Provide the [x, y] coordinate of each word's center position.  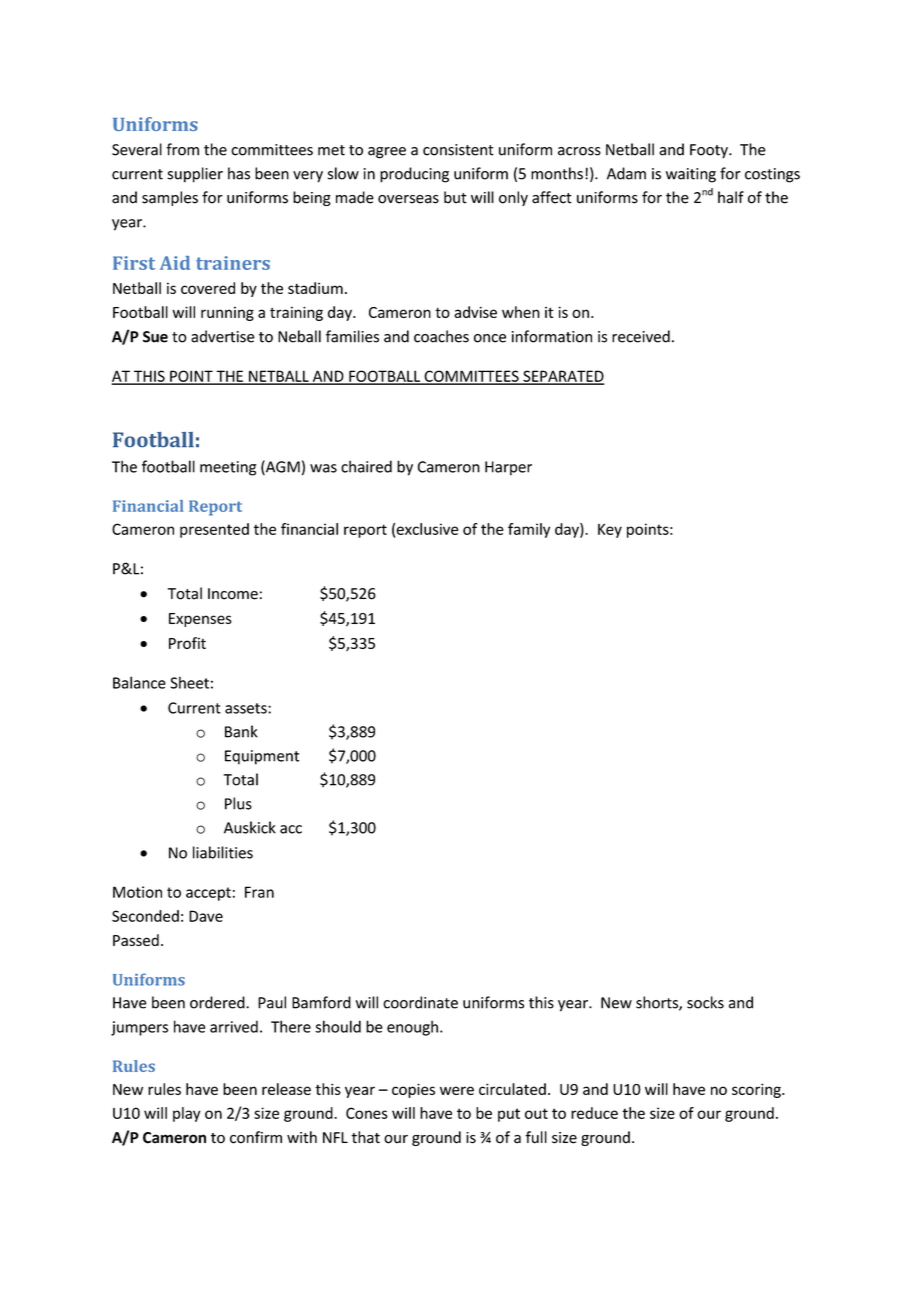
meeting [228, 468]
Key [610, 530]
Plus [238, 803]
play [186, 1114]
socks [705, 1002]
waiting [691, 175]
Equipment [262, 757]
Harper [508, 468]
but [455, 197]
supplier [195, 175]
